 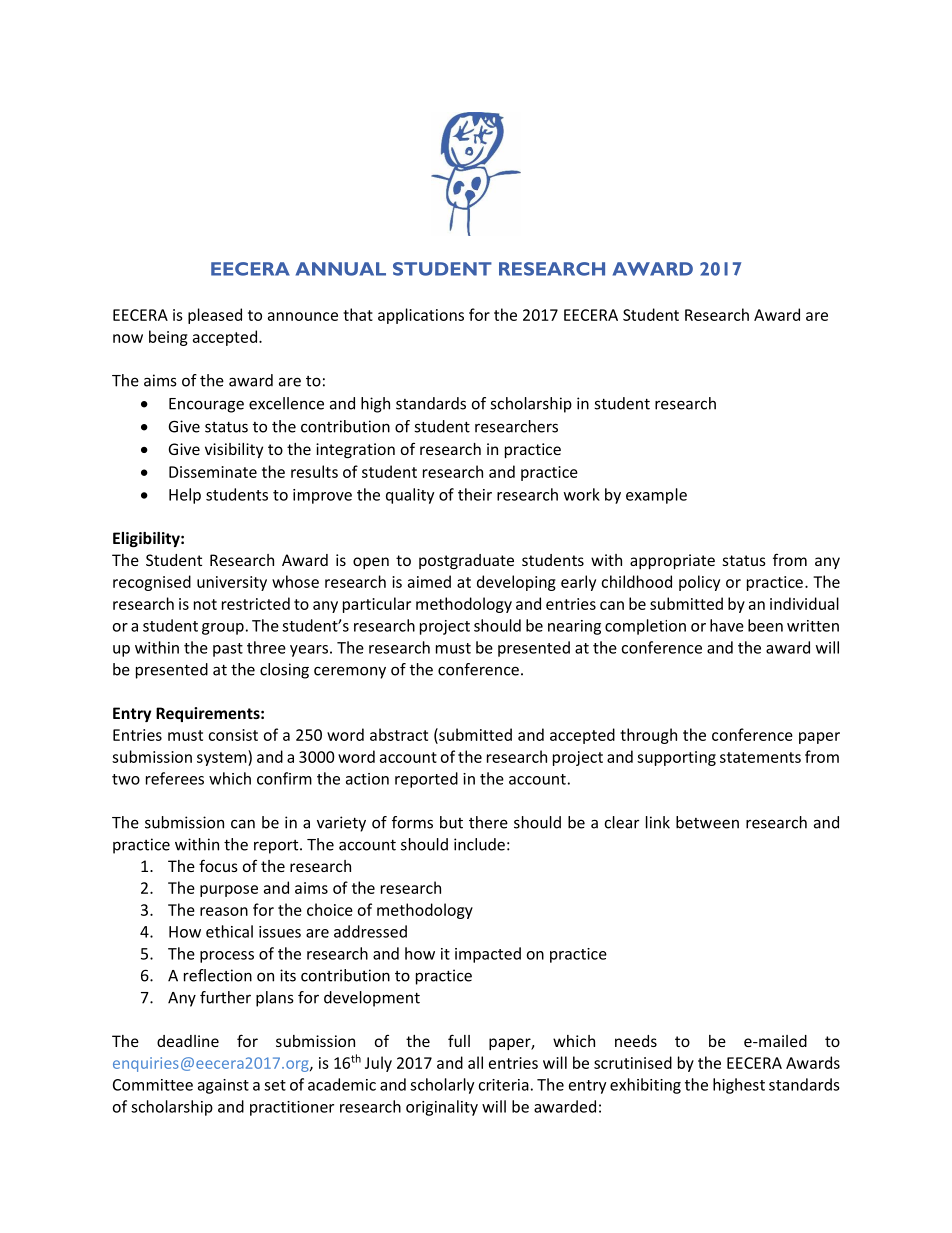 I want to click on scholarly, so click(x=442, y=1086).
